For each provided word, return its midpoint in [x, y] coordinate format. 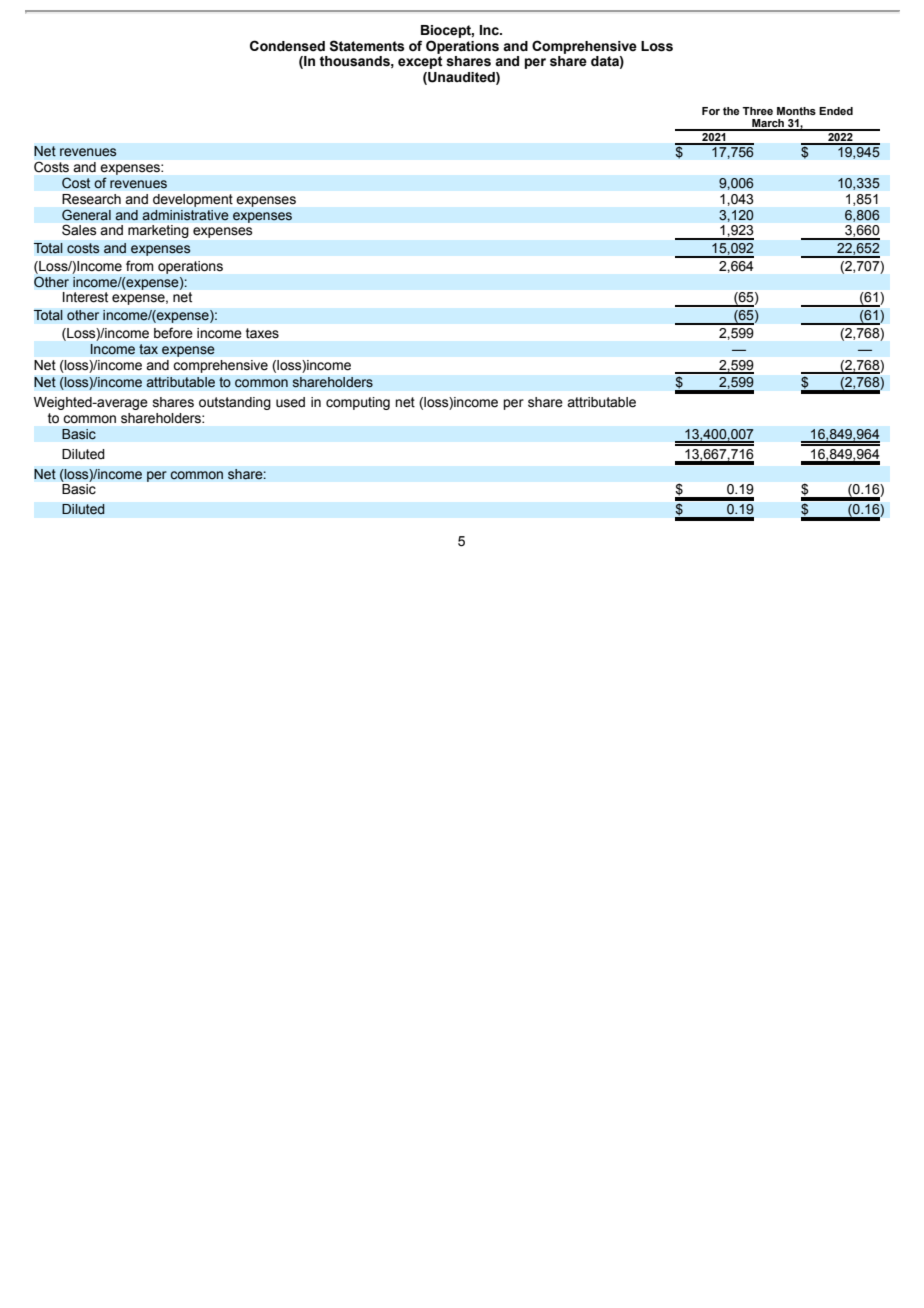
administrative [185, 215]
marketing [158, 231]
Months [796, 111]
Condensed [287, 46]
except [420, 62]
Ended [836, 111]
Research [91, 199]
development [193, 200]
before [173, 333]
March [768, 124]
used [290, 402]
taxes [262, 333]
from [139, 265]
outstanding [235, 403]
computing [358, 403]
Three [757, 111]
